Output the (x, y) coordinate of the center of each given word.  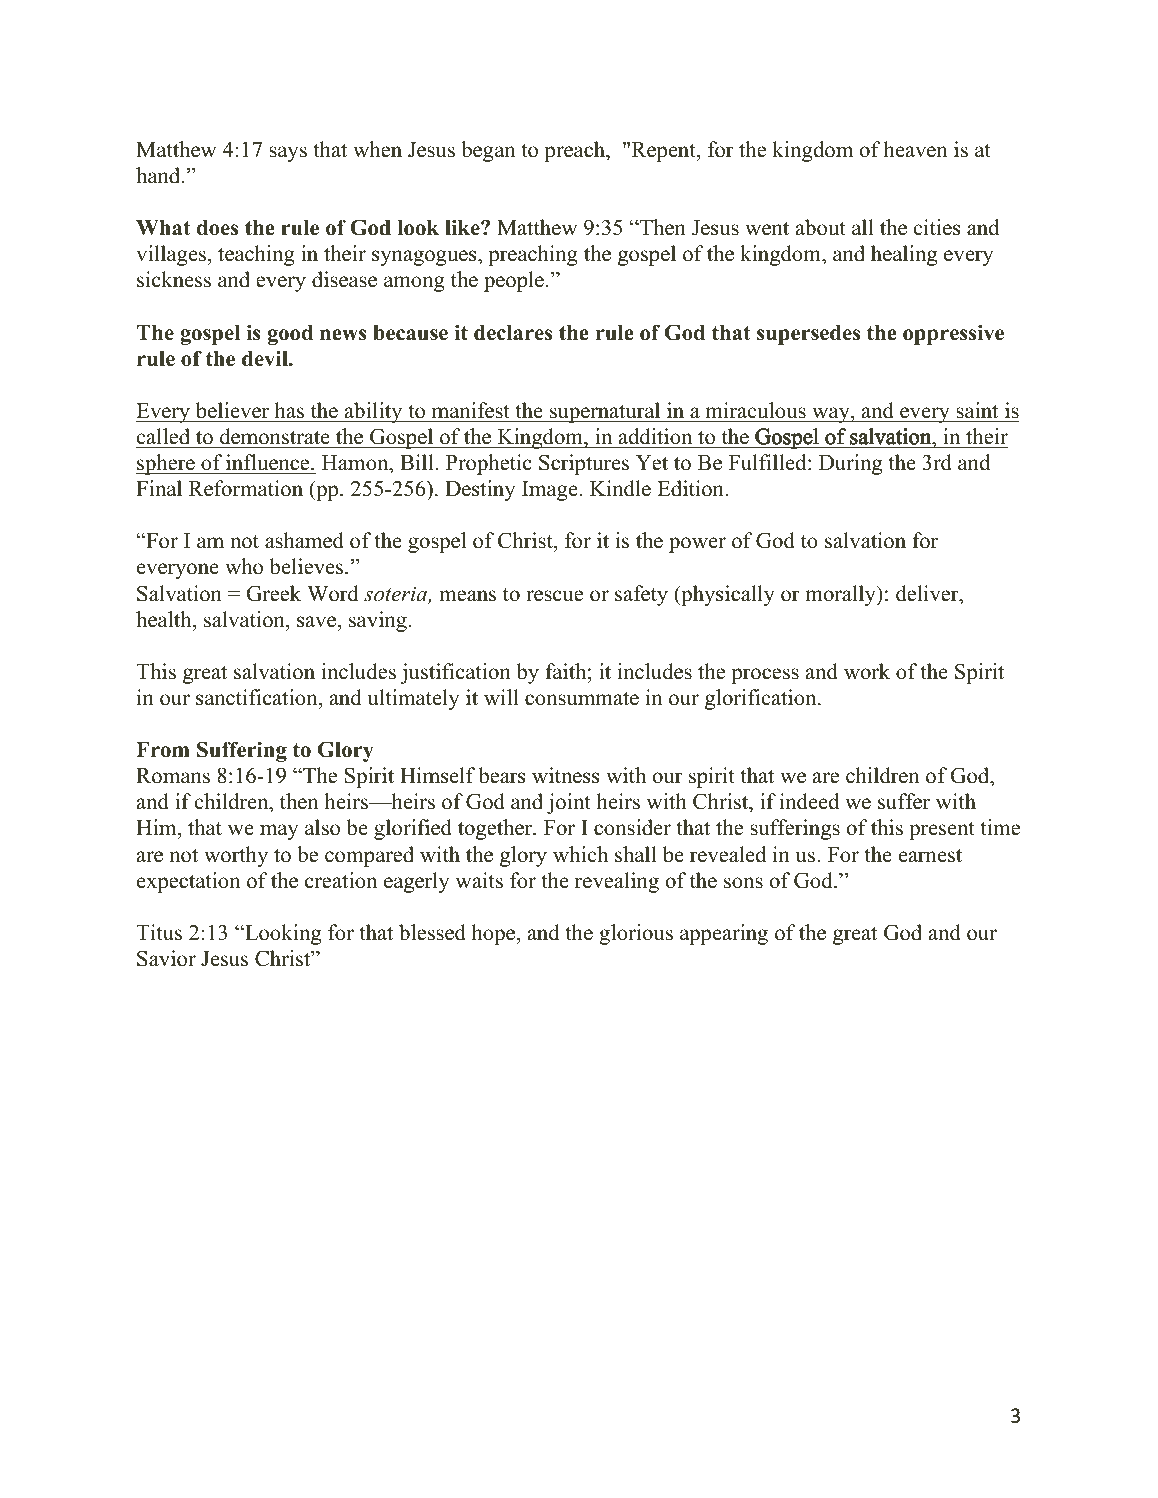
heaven (916, 149)
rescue (554, 596)
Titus (159, 932)
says (288, 154)
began (488, 151)
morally (842, 595)
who (244, 566)
